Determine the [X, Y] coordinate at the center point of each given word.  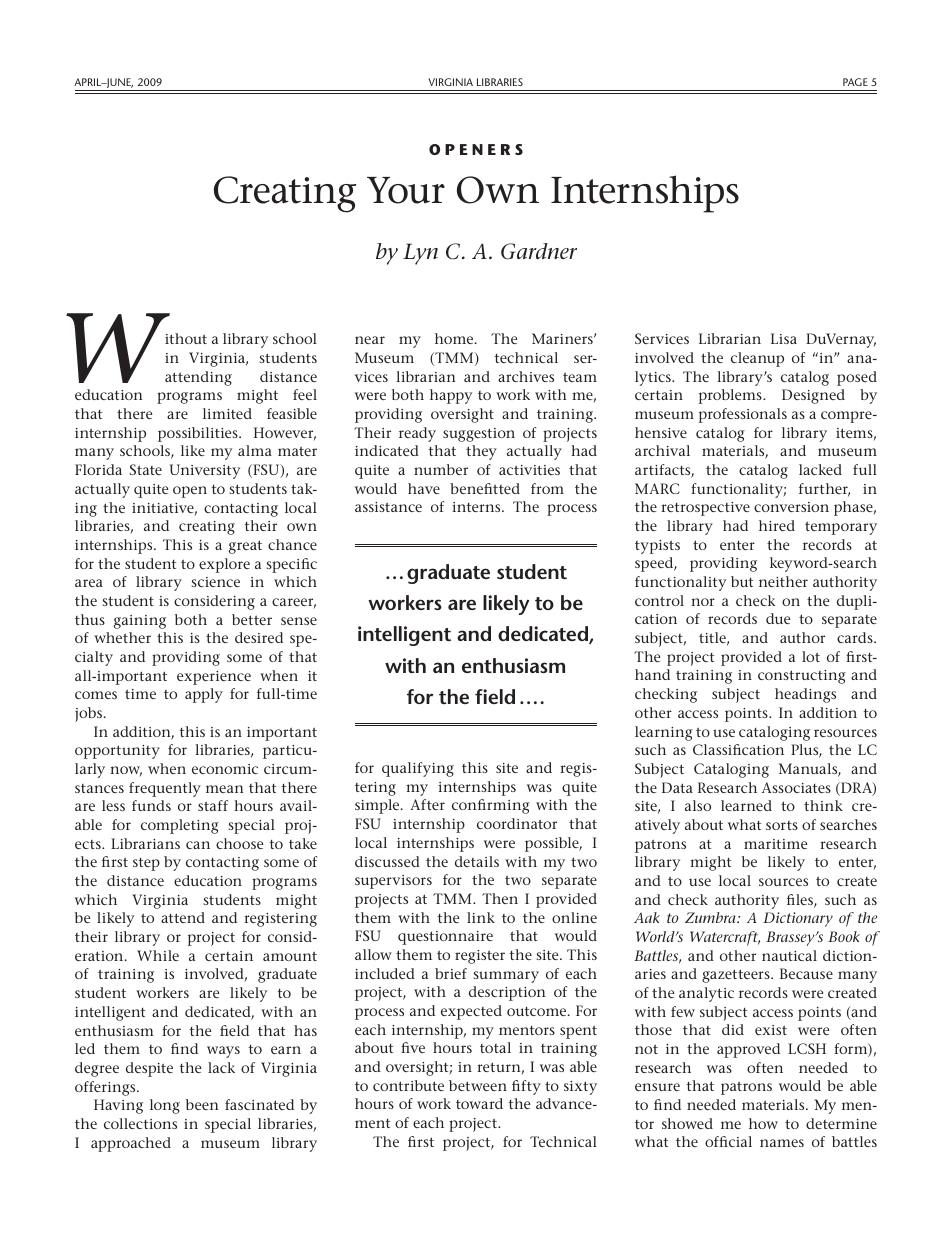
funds [151, 805]
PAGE [855, 82]
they [481, 452]
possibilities [199, 434]
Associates [796, 787]
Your [406, 190]
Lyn [420, 254]
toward [479, 1103]
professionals [743, 415]
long [165, 1106]
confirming [491, 806]
